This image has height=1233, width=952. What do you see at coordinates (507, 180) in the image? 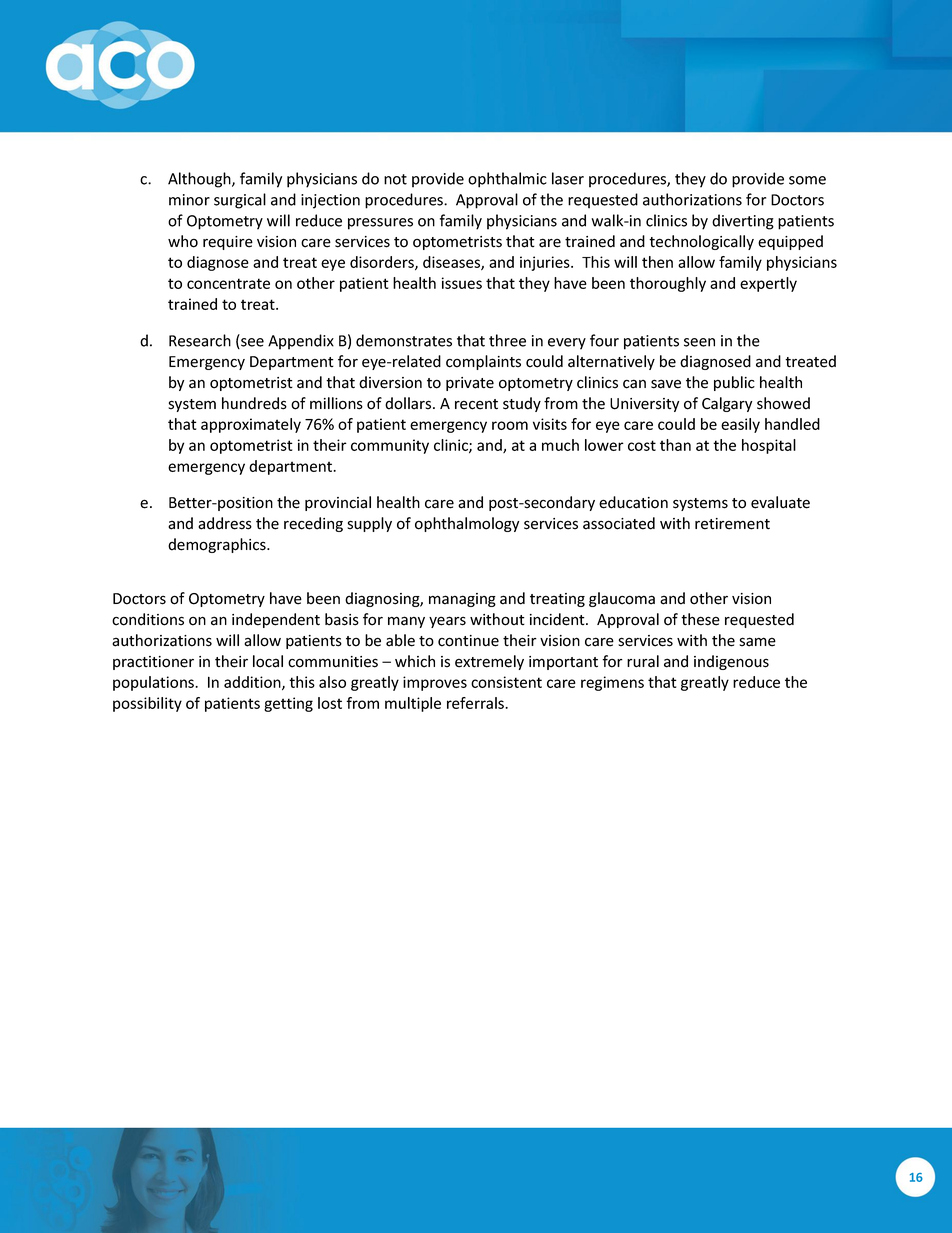
I see `ophthalmic` at bounding box center [507, 180].
